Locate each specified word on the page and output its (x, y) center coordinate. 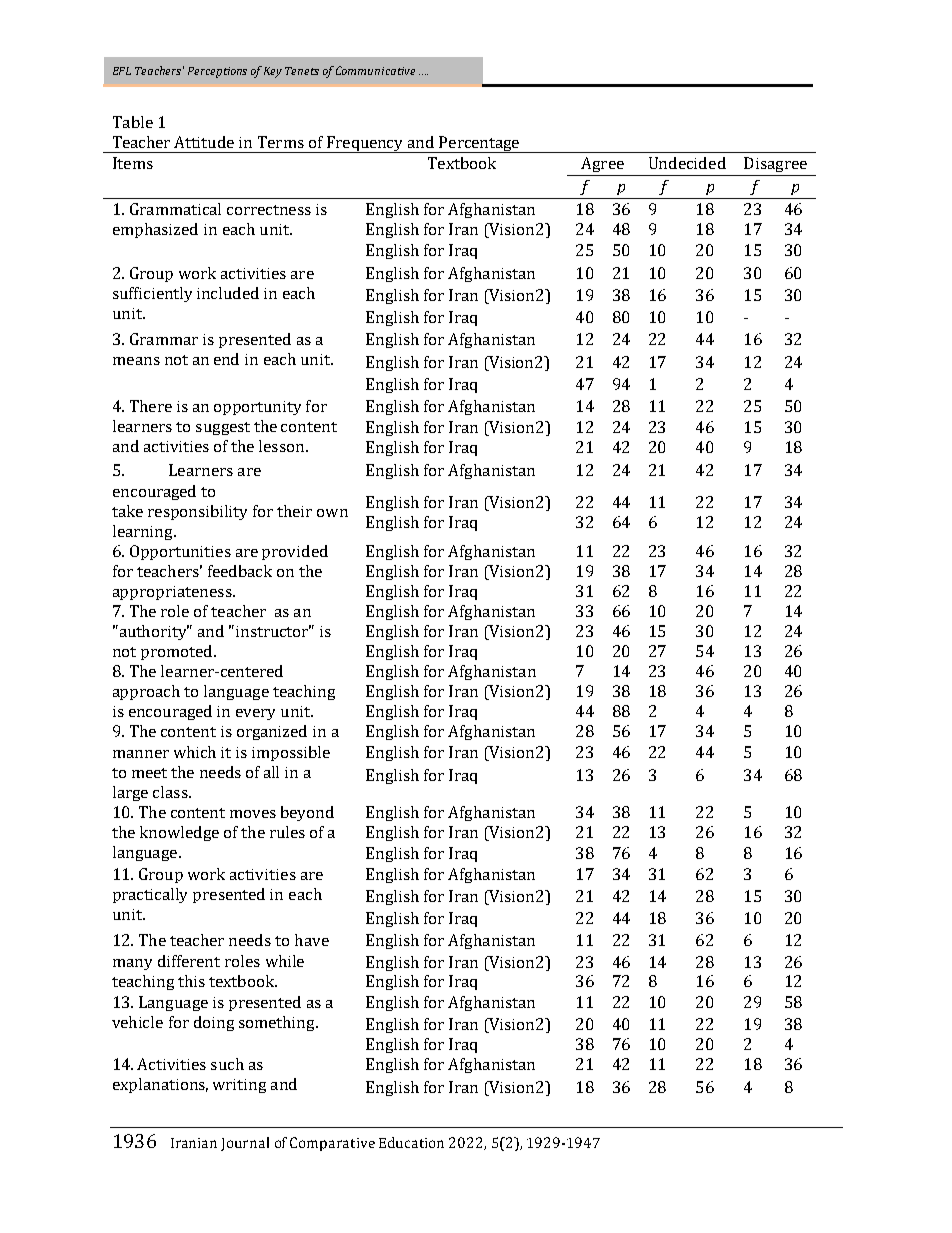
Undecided (687, 163)
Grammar (164, 339)
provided (295, 552)
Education (411, 1142)
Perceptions (217, 72)
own (332, 513)
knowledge (179, 833)
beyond (307, 813)
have (312, 940)
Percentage (479, 144)
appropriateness (173, 593)
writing (239, 1086)
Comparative (332, 1144)
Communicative (375, 70)
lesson (283, 446)
